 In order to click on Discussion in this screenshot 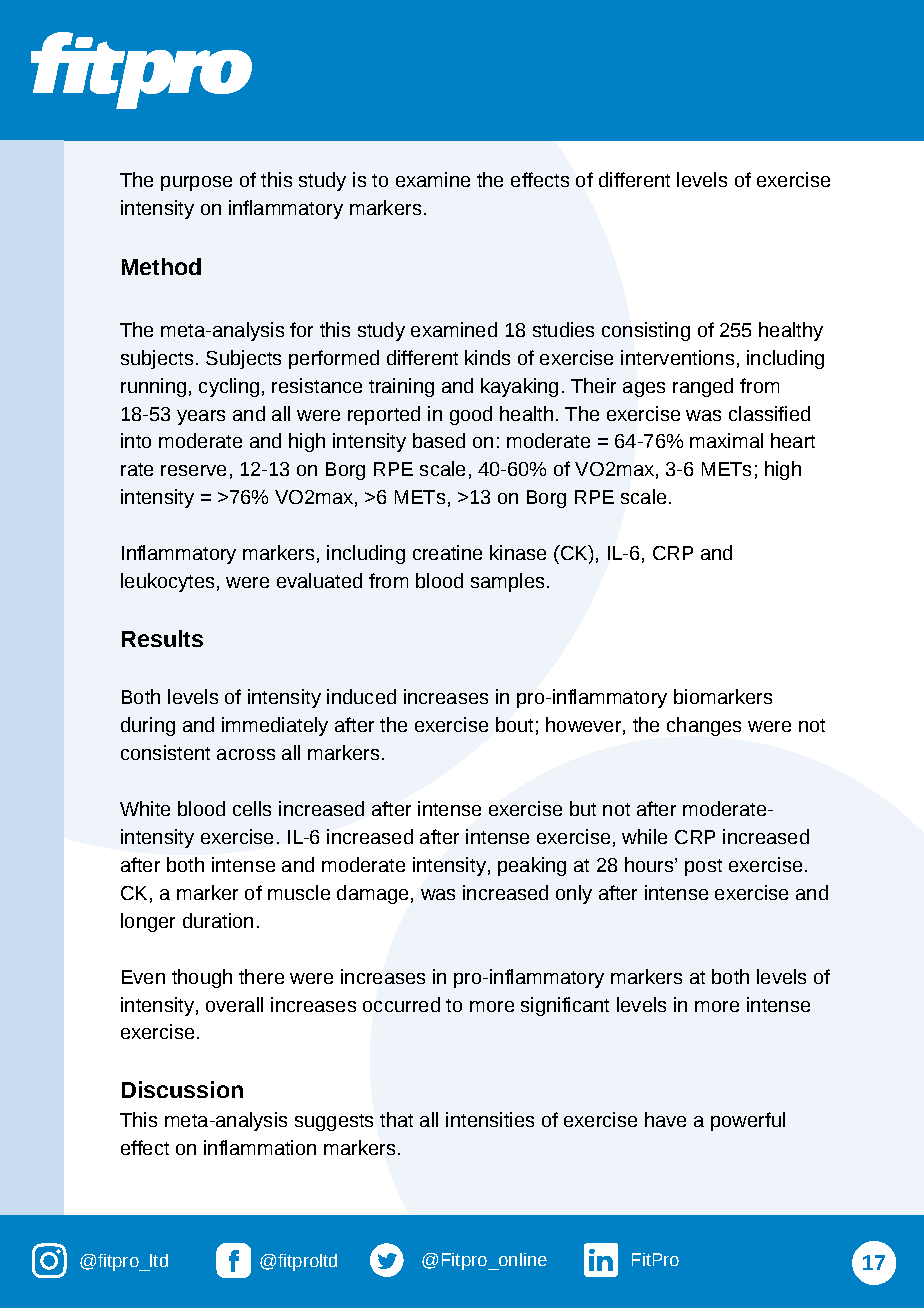, I will do `click(182, 1089)`.
